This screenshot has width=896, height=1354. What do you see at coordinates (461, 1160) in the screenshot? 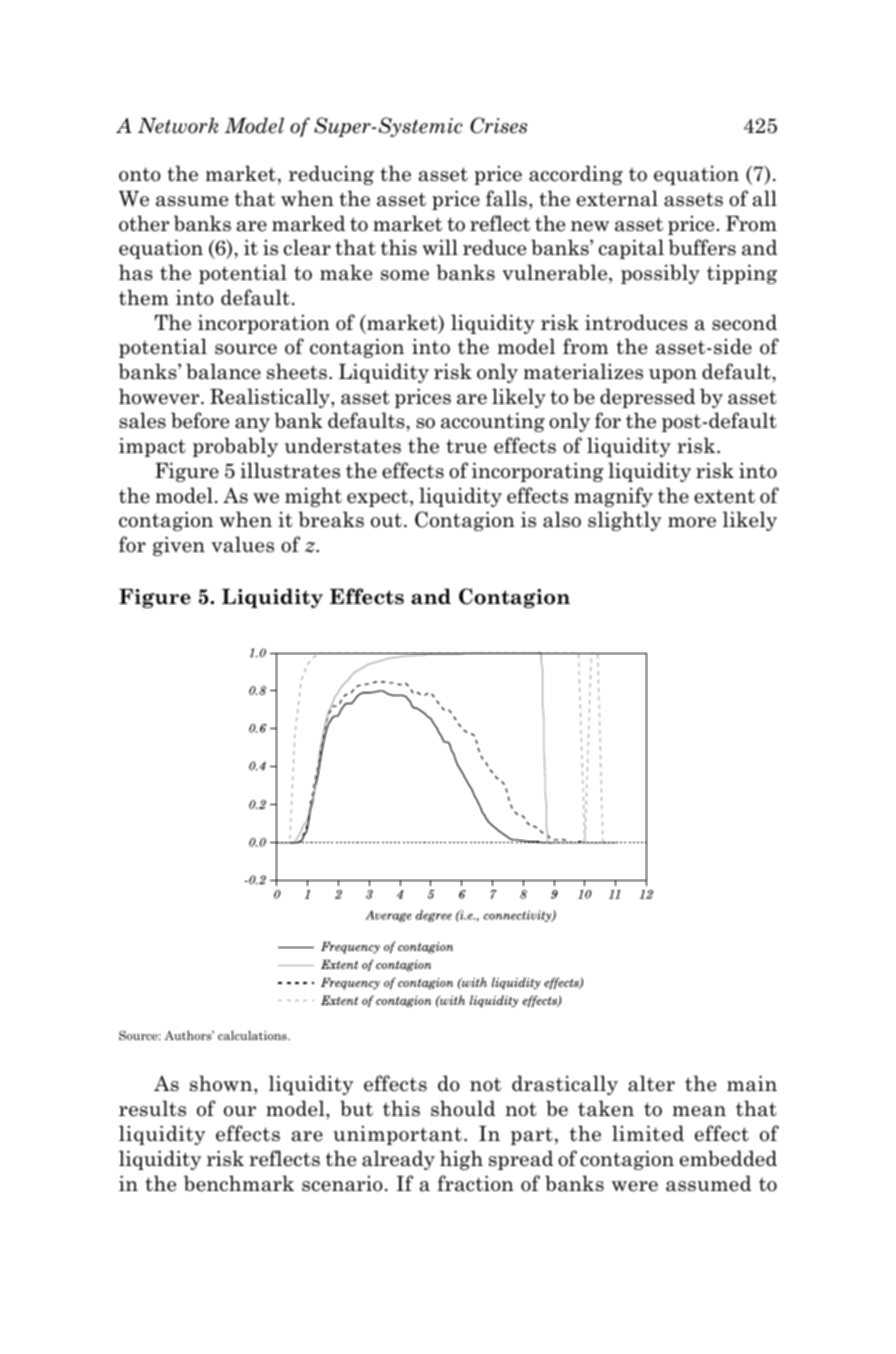
I see `high` at bounding box center [461, 1160].
